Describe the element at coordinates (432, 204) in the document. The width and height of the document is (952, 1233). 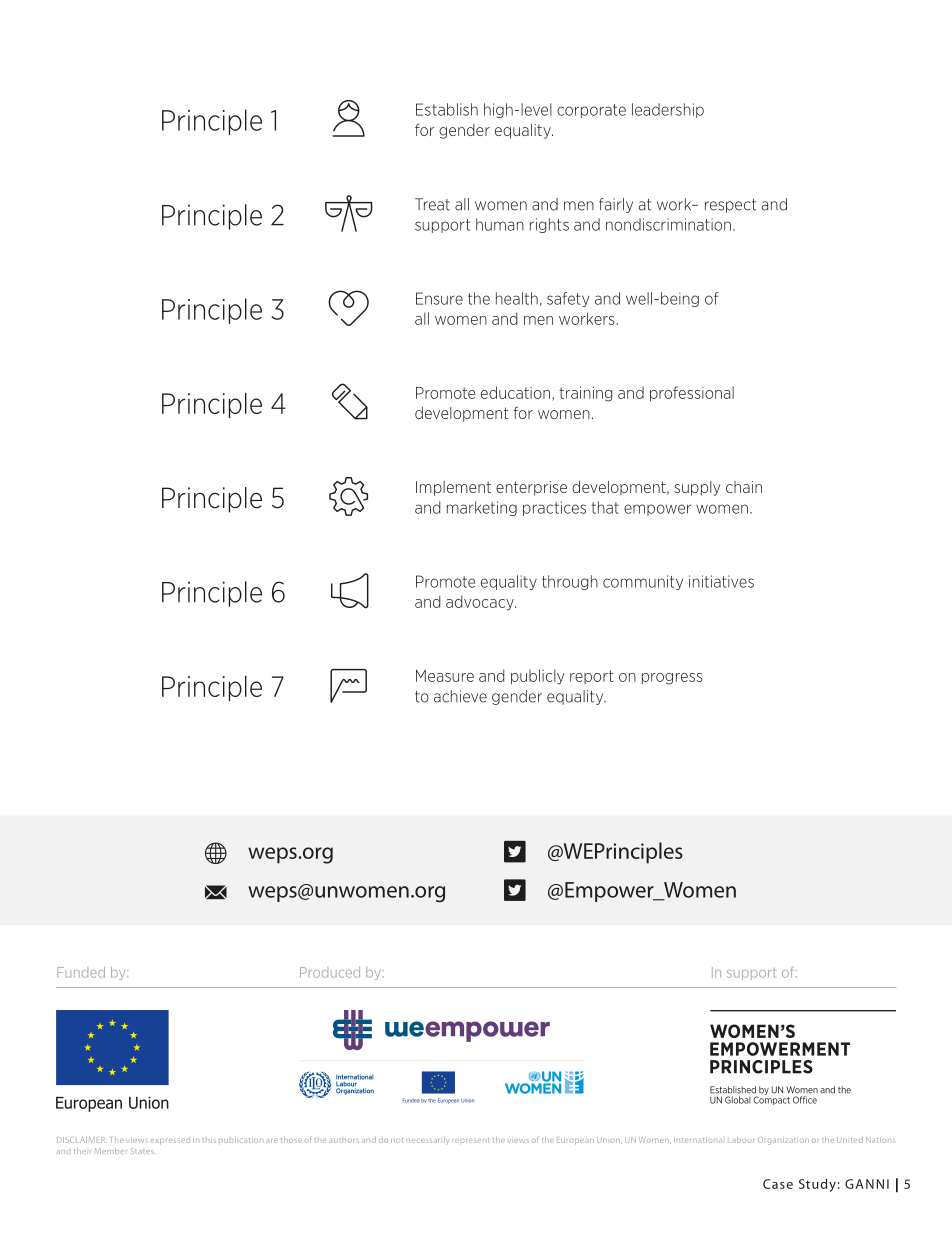
I see `Treat` at that location.
